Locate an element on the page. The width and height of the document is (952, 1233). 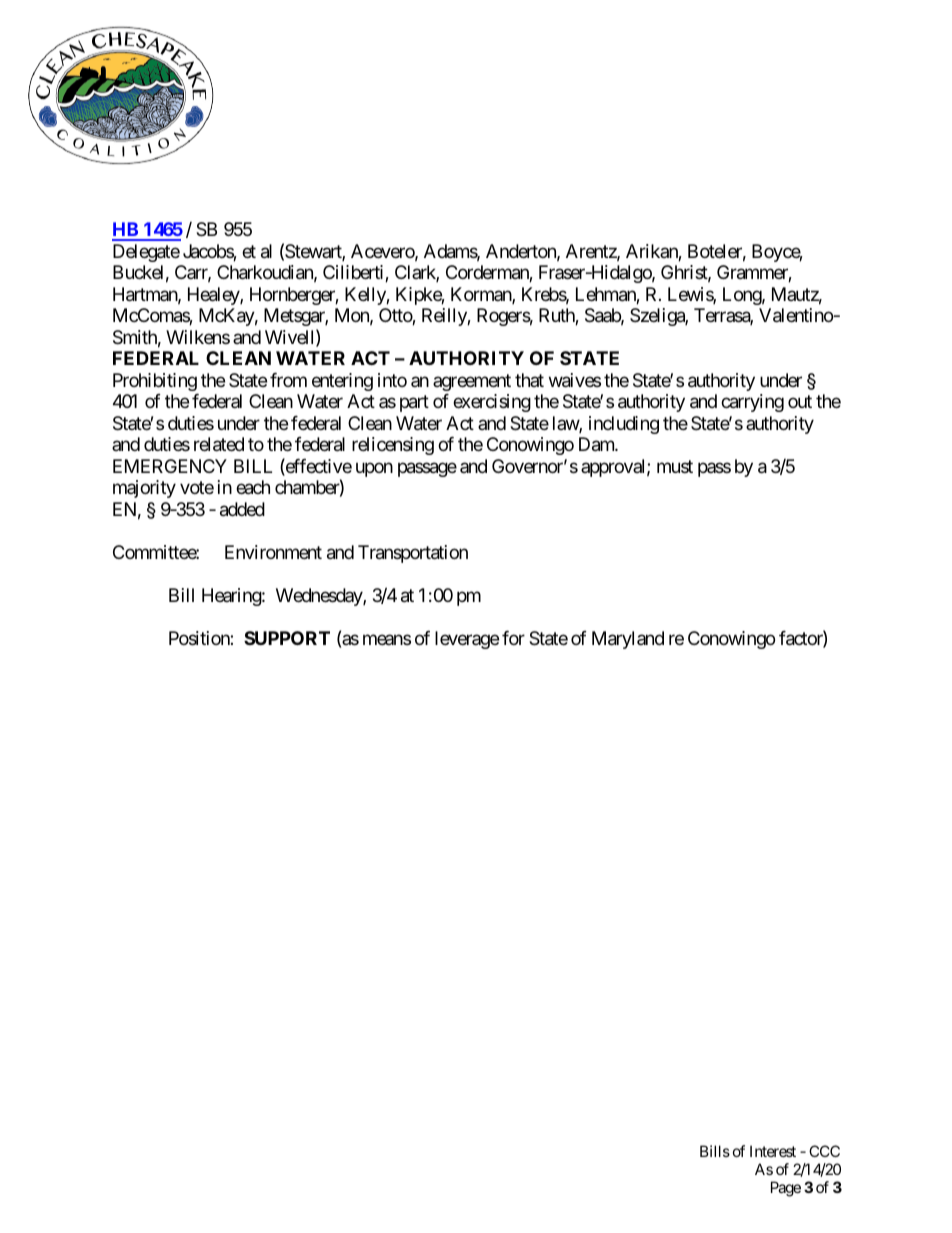
exercising is located at coordinates (492, 403).
